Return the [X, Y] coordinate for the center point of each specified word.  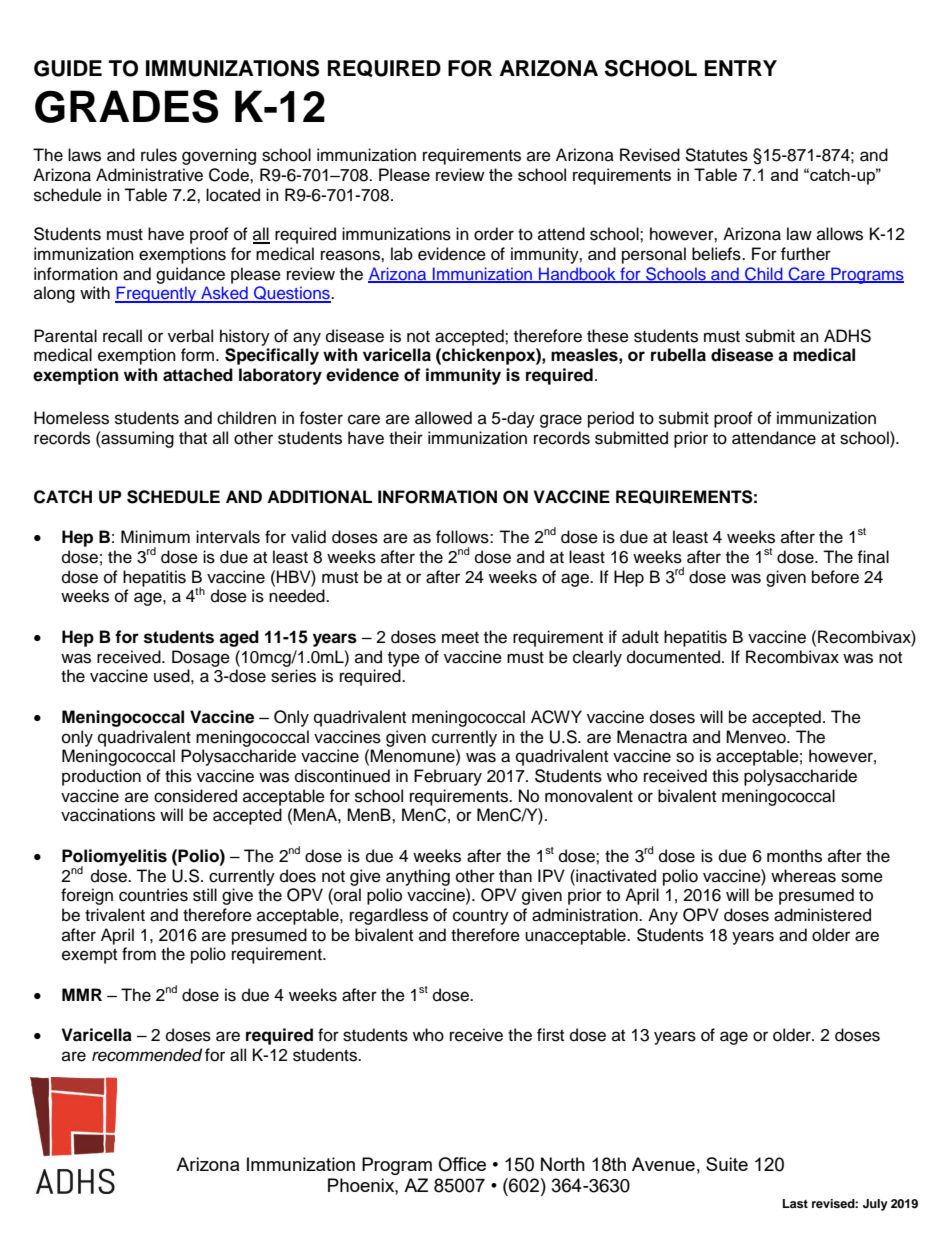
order [494, 234]
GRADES [126, 106]
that [193, 437]
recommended [147, 1055]
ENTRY [741, 68]
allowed [443, 418]
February [448, 777]
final [873, 557]
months [794, 856]
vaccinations [108, 815]
